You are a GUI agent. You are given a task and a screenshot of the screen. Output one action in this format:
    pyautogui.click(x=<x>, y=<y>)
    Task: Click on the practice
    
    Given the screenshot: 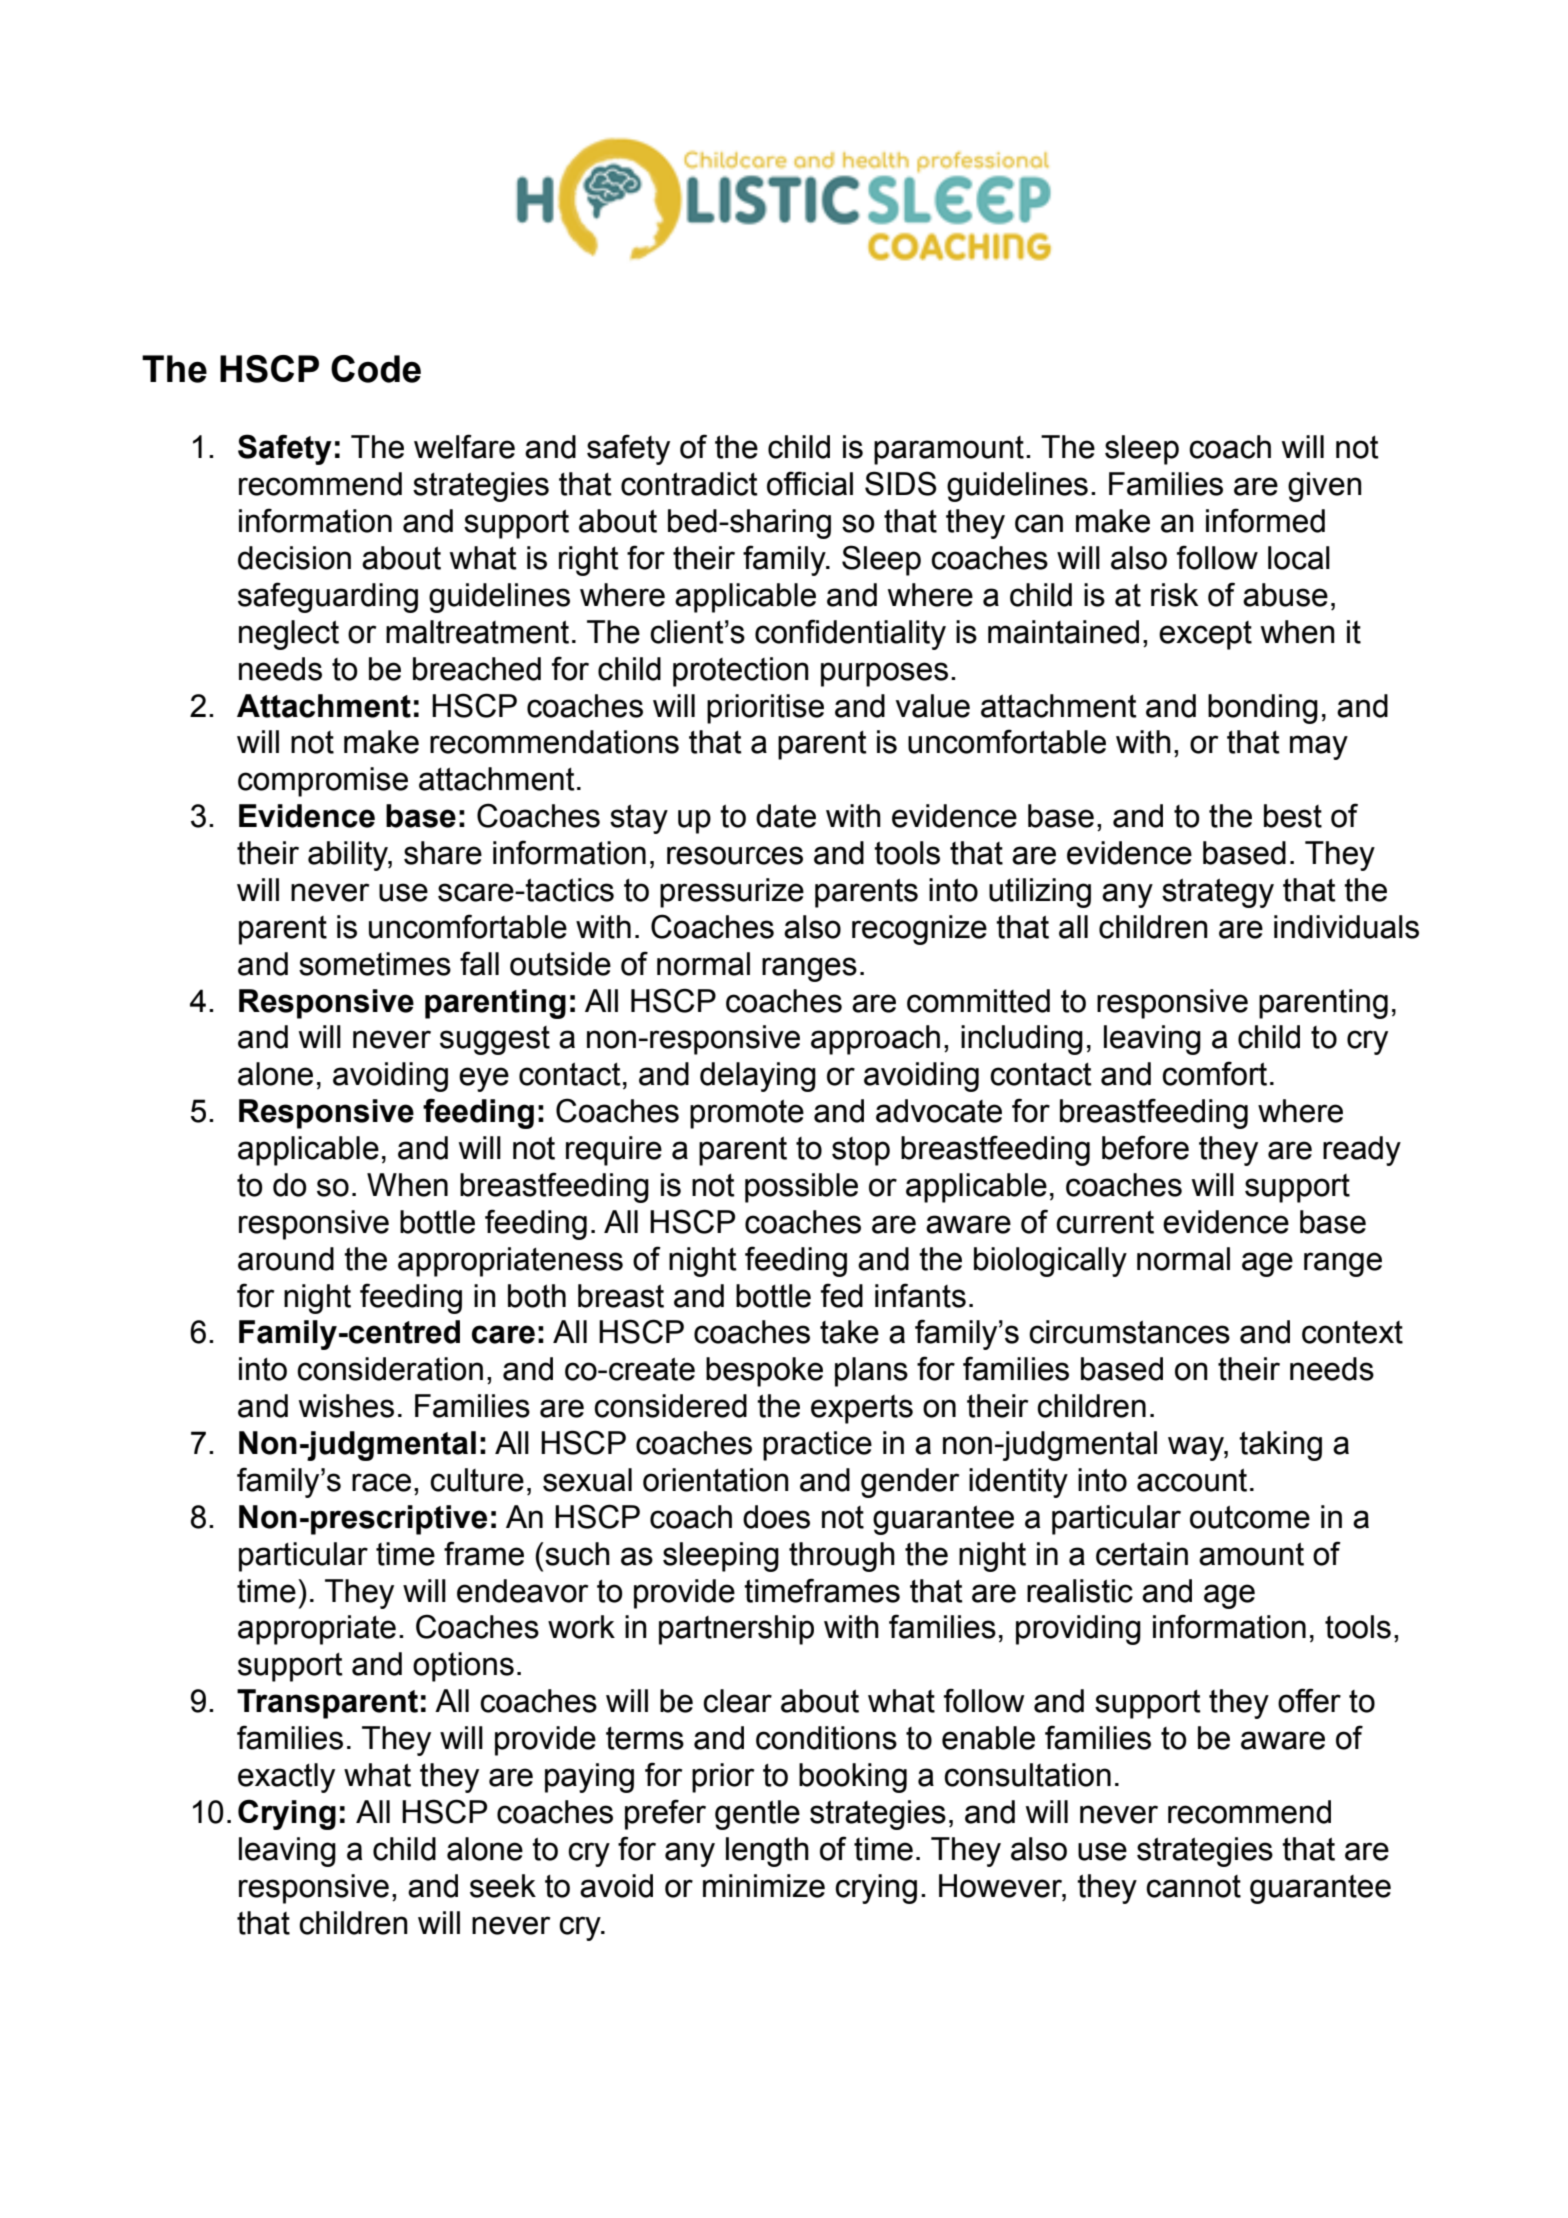 What is the action you would take?
    pyautogui.click(x=817, y=1446)
